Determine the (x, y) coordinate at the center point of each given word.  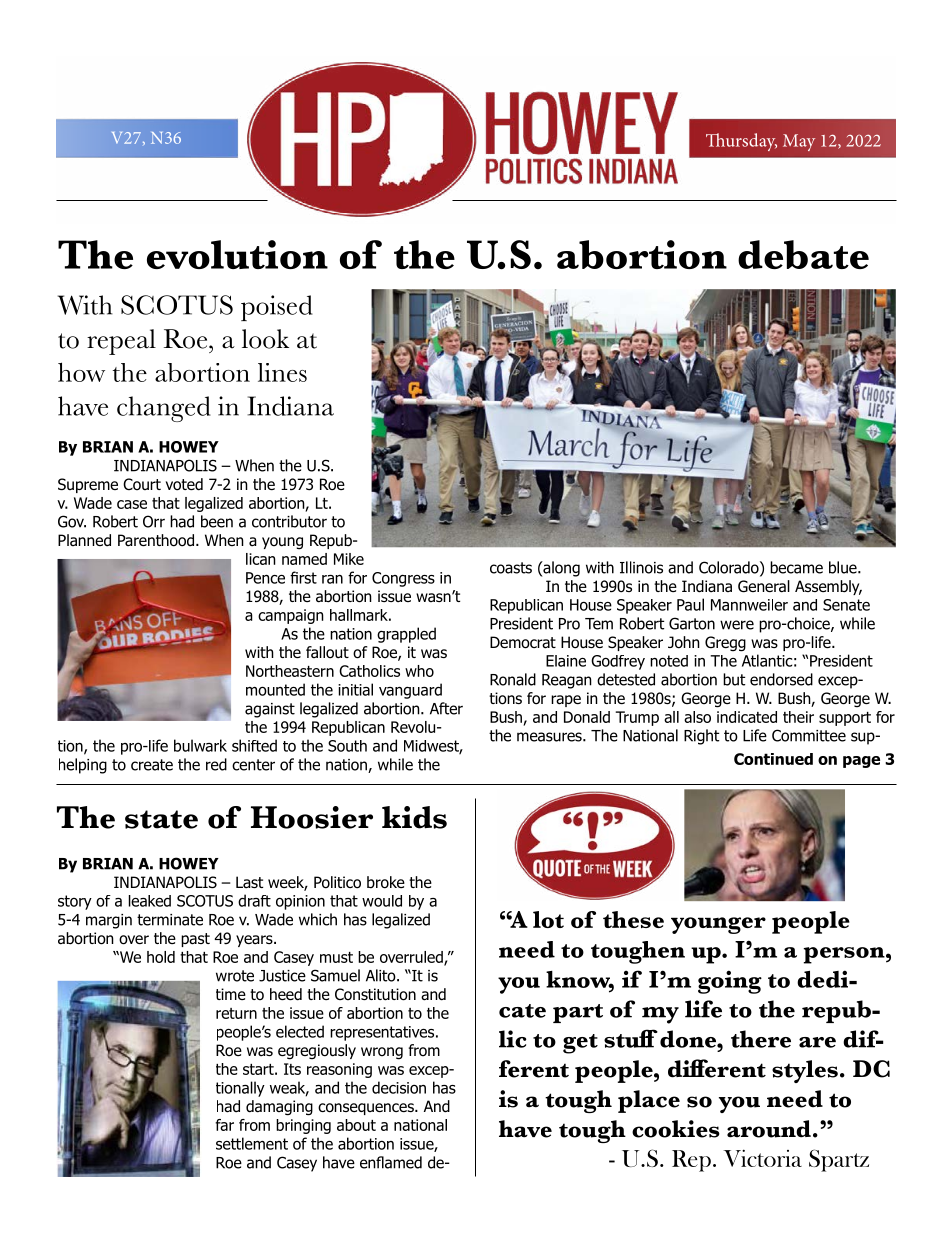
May (799, 142)
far (224, 1125)
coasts (511, 568)
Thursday (741, 142)
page (861, 762)
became (796, 567)
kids (414, 817)
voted (184, 484)
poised (277, 308)
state (161, 819)
